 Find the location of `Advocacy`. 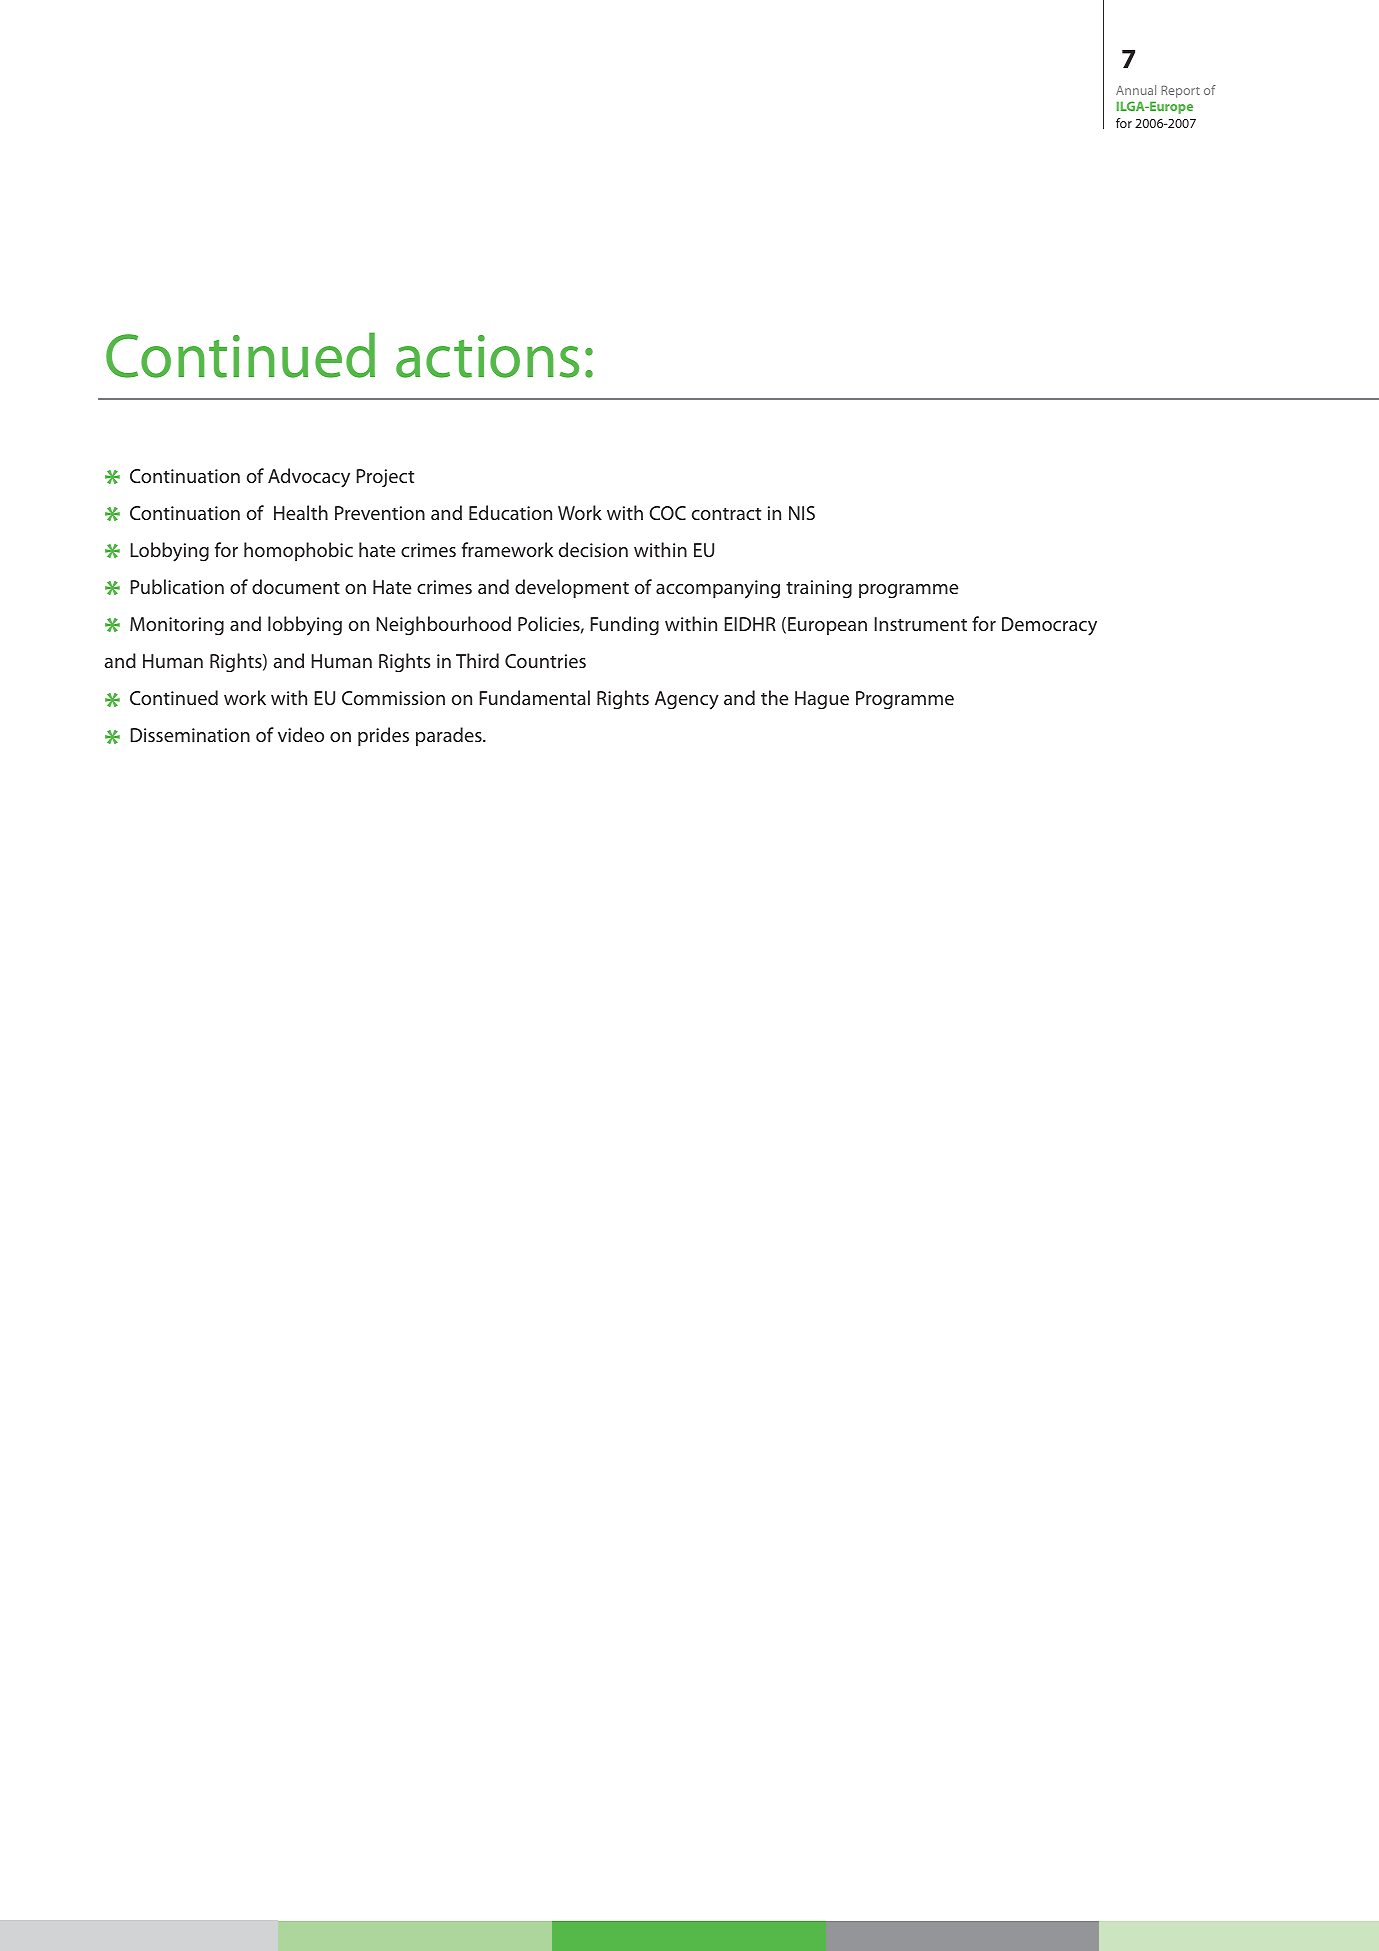

Advocacy is located at coordinates (309, 478).
